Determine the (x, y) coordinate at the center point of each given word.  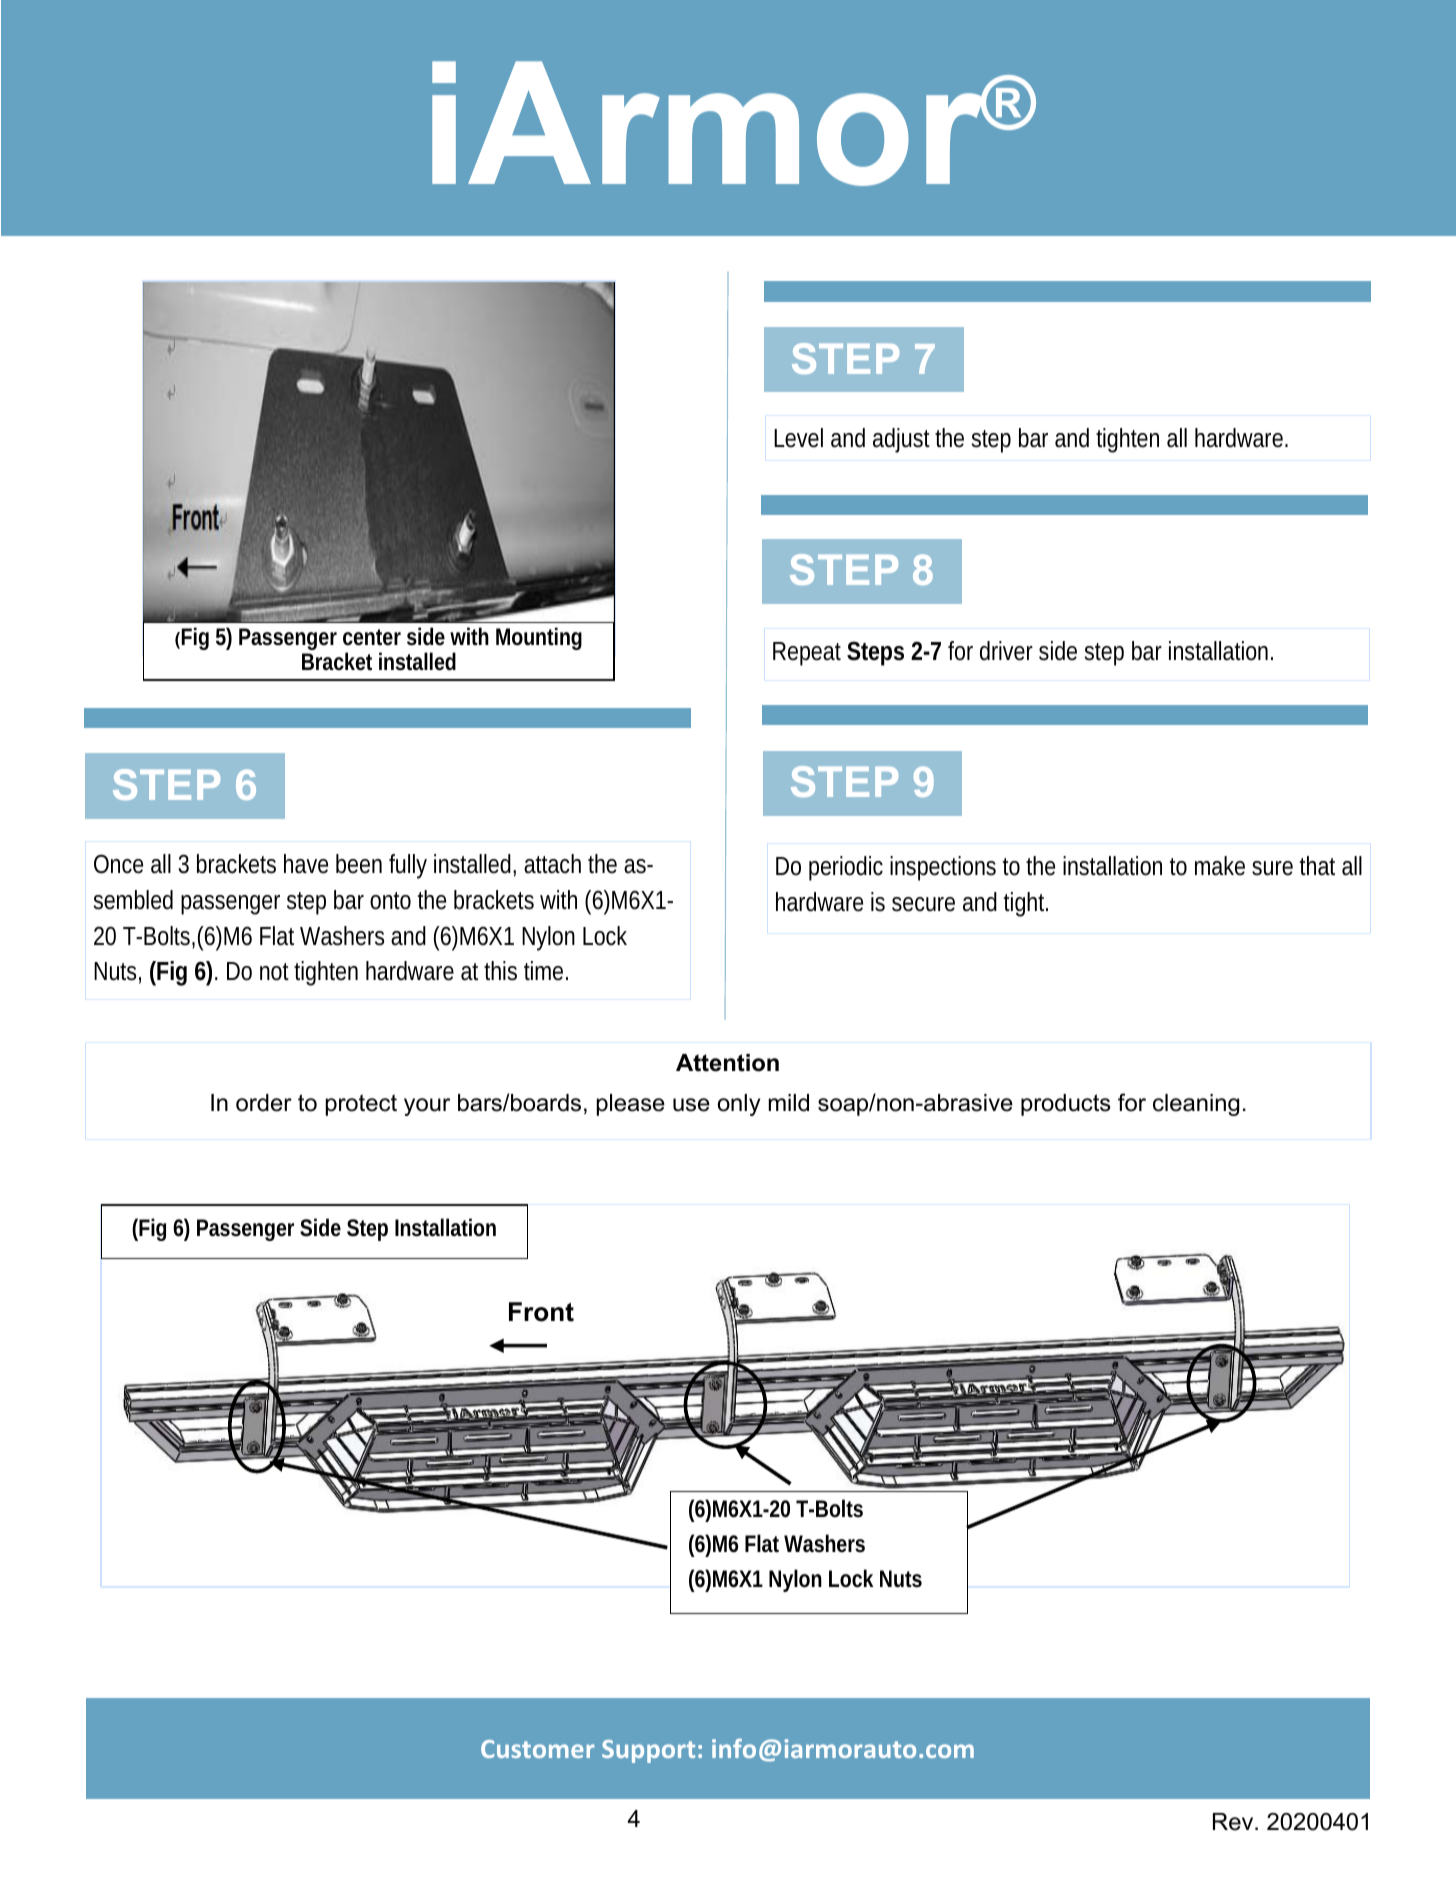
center (372, 637)
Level (798, 438)
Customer (537, 1749)
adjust (901, 440)
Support (648, 1751)
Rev (1234, 1822)
